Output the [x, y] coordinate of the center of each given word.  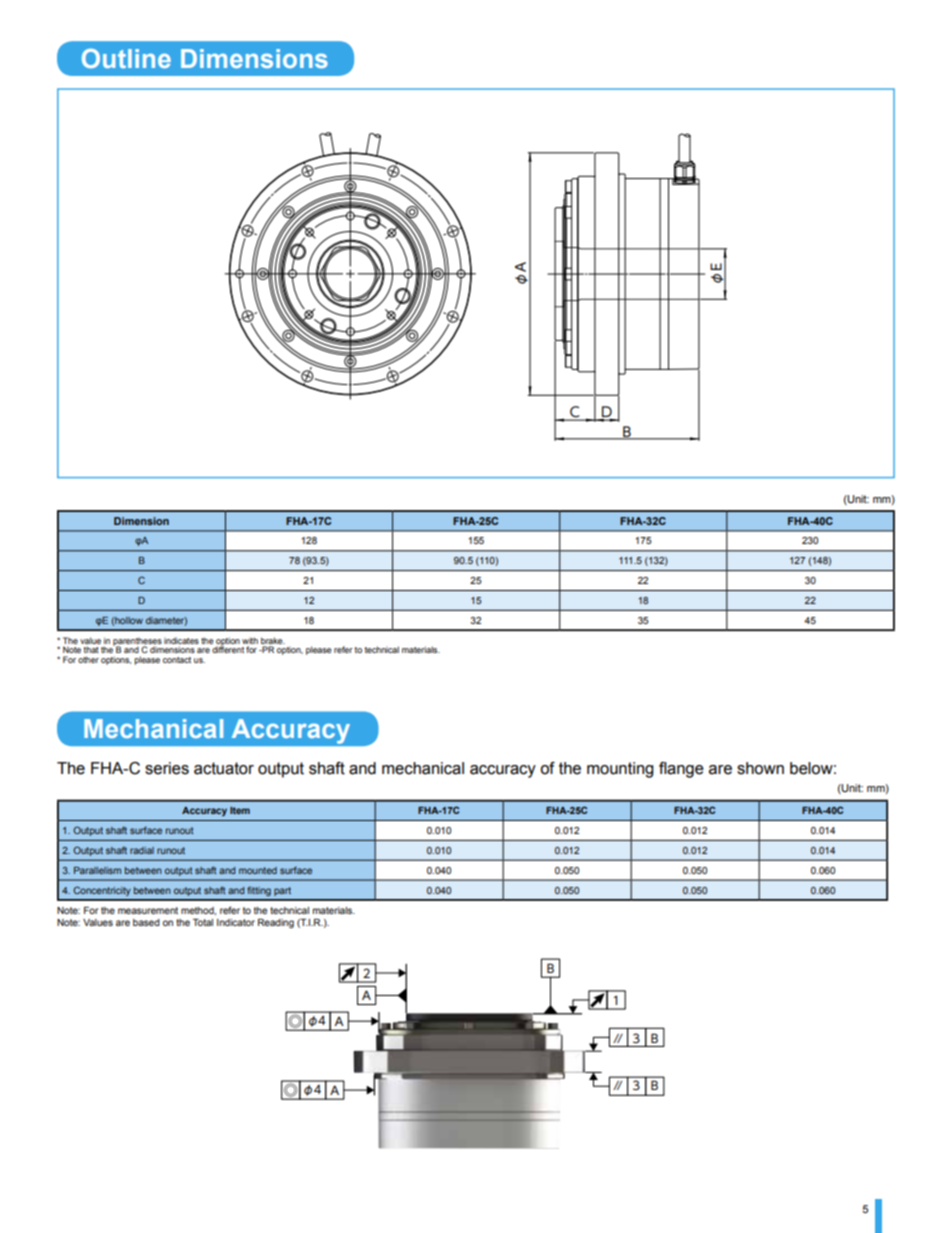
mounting [620, 770]
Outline [126, 58]
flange [681, 770]
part [282, 891]
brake [273, 640]
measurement [148, 910]
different [228, 649]
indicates [181, 640]
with [250, 640]
